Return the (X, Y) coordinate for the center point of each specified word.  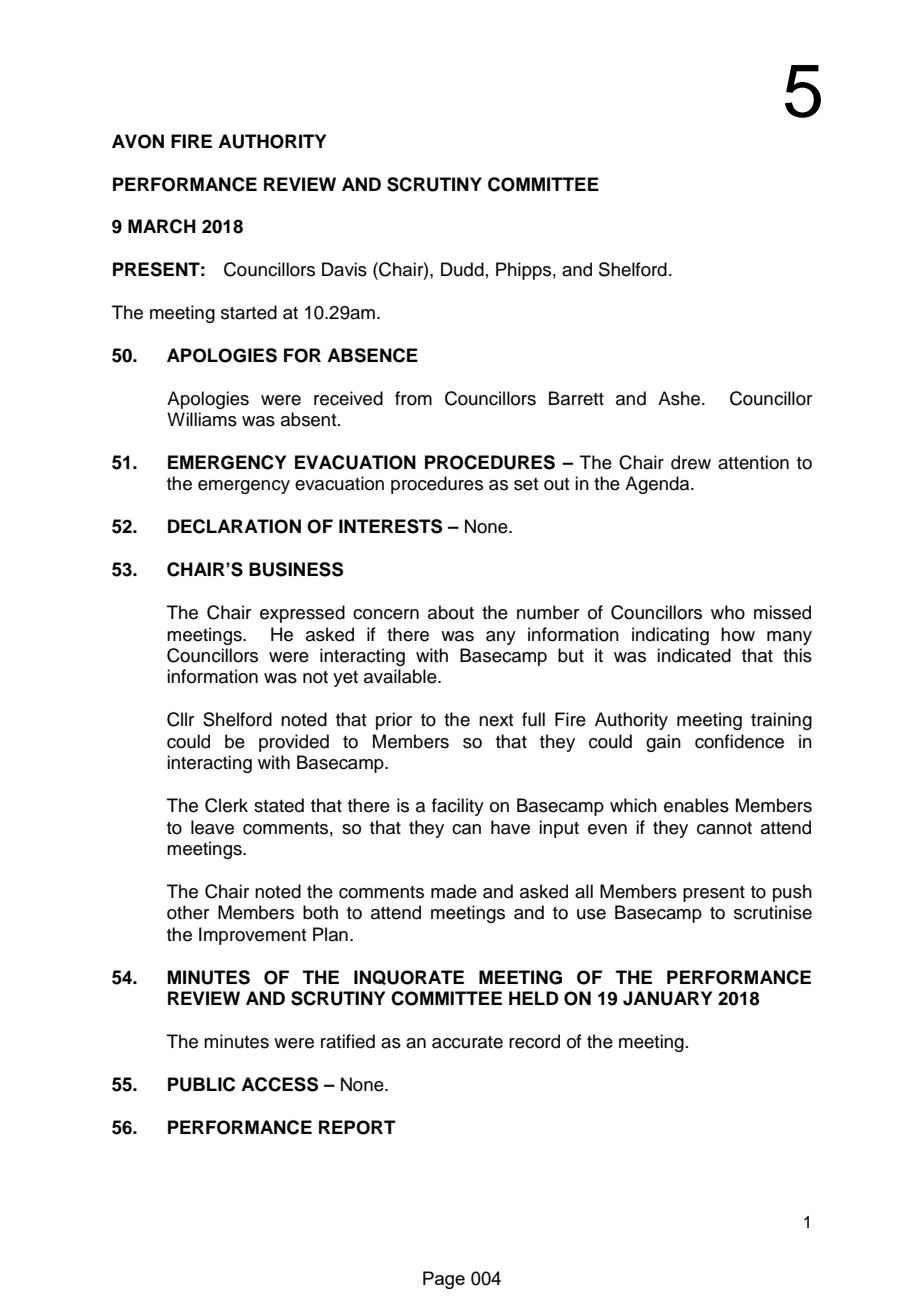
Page (444, 1280)
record (534, 1041)
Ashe (680, 398)
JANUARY (667, 998)
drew (691, 462)
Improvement (252, 936)
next (496, 720)
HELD (534, 998)
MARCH (162, 226)
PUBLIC (201, 1084)
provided (294, 743)
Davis (344, 269)
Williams (202, 419)
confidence (739, 741)
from (413, 398)
